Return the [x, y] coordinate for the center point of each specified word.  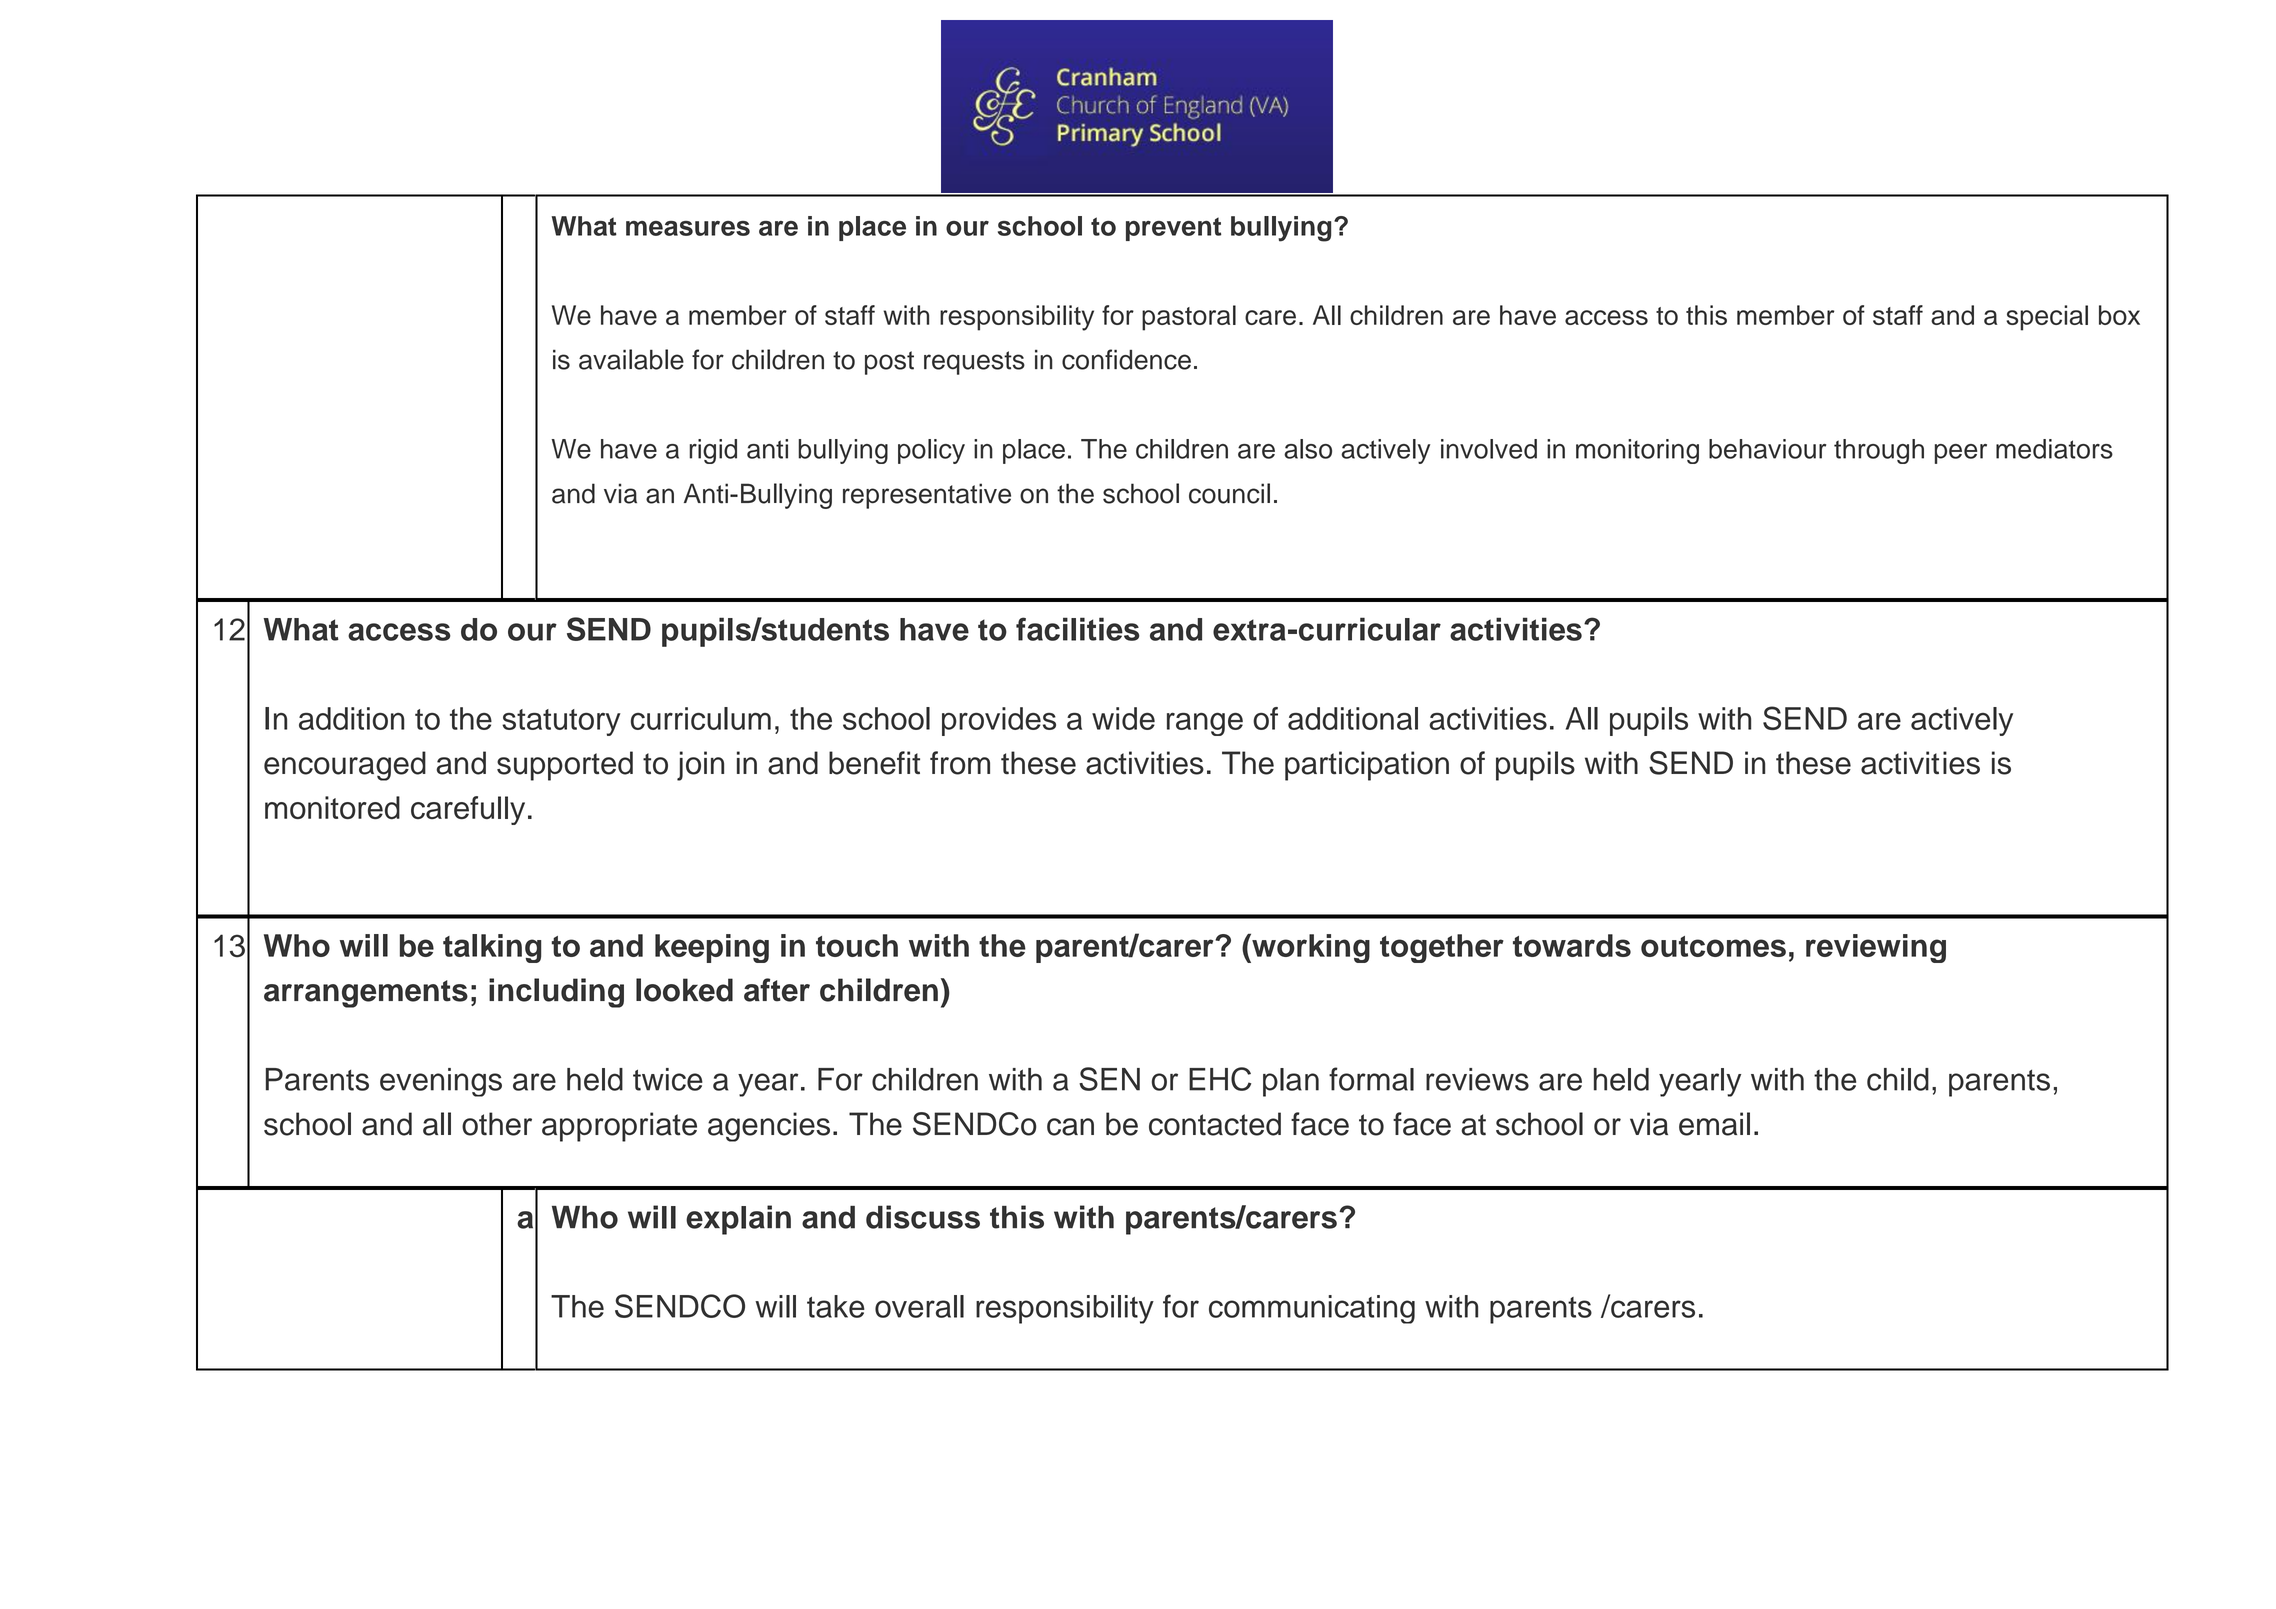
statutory [561, 722]
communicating [1312, 1309]
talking [492, 948]
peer [1961, 454]
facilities [1078, 629]
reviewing [1876, 948]
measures [688, 228]
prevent [1173, 229]
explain [738, 1220]
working [1310, 948]
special [2047, 318]
